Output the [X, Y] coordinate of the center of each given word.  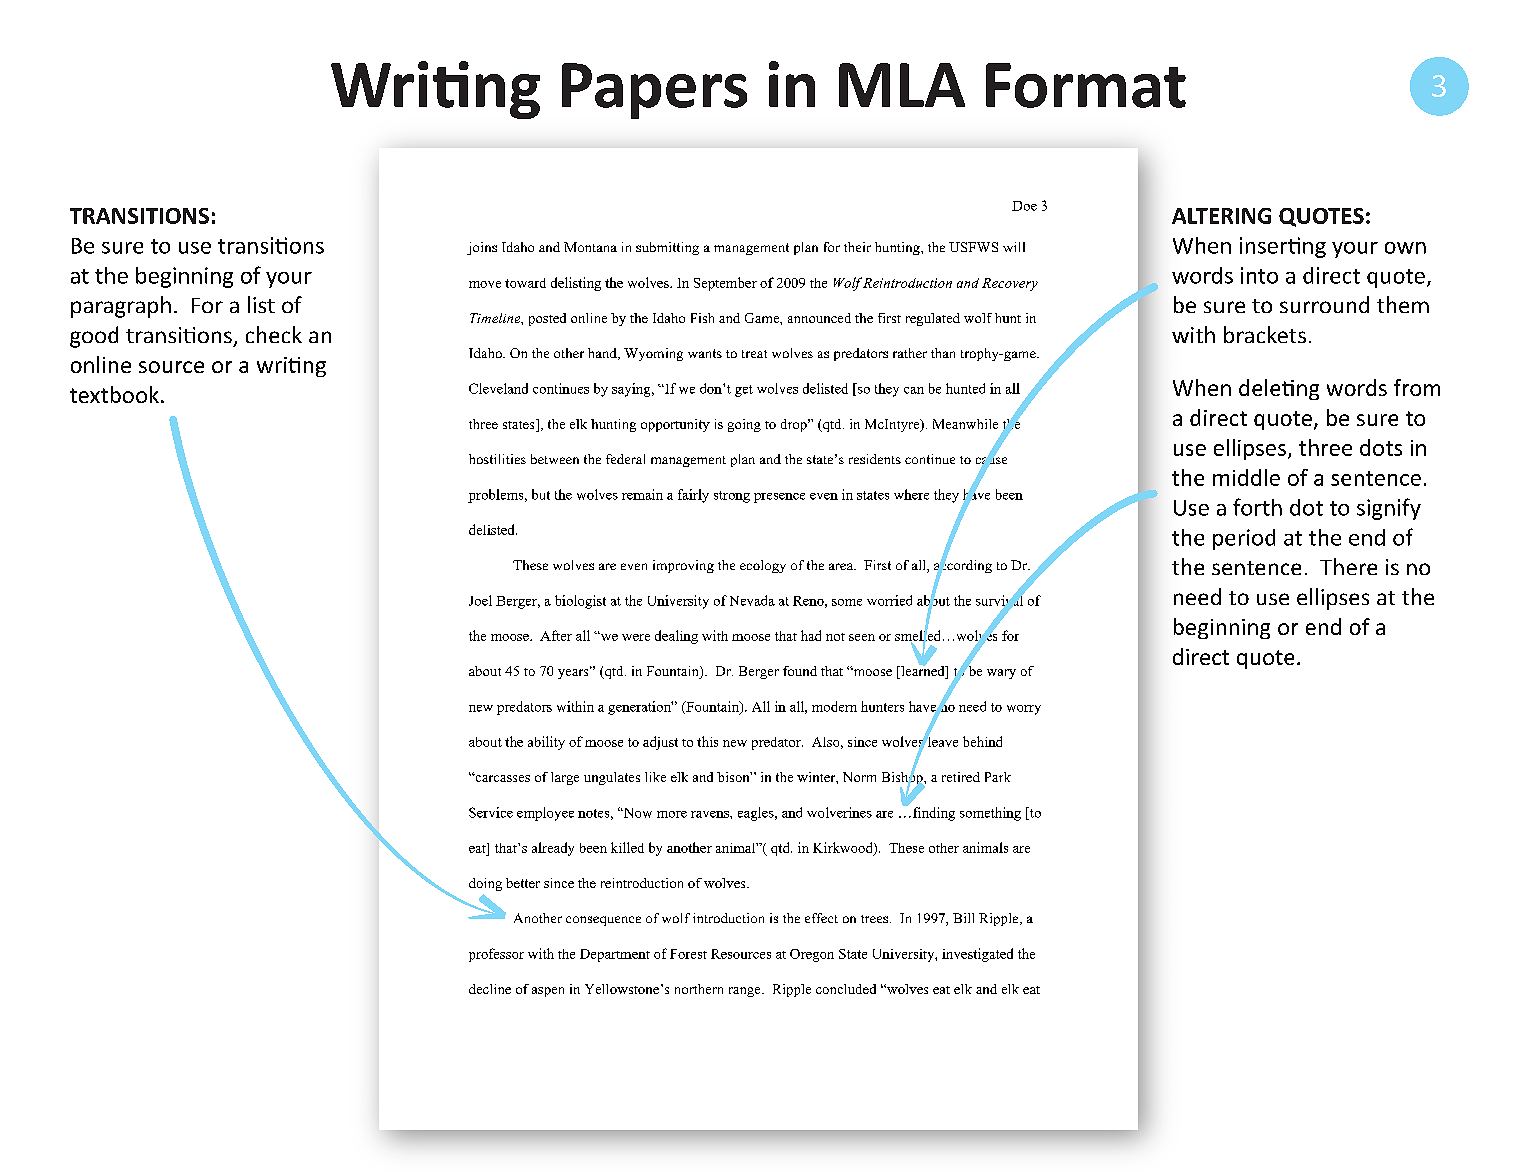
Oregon [812, 955]
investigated [977, 955]
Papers [654, 91]
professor [496, 955]
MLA [902, 85]
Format [1086, 85]
